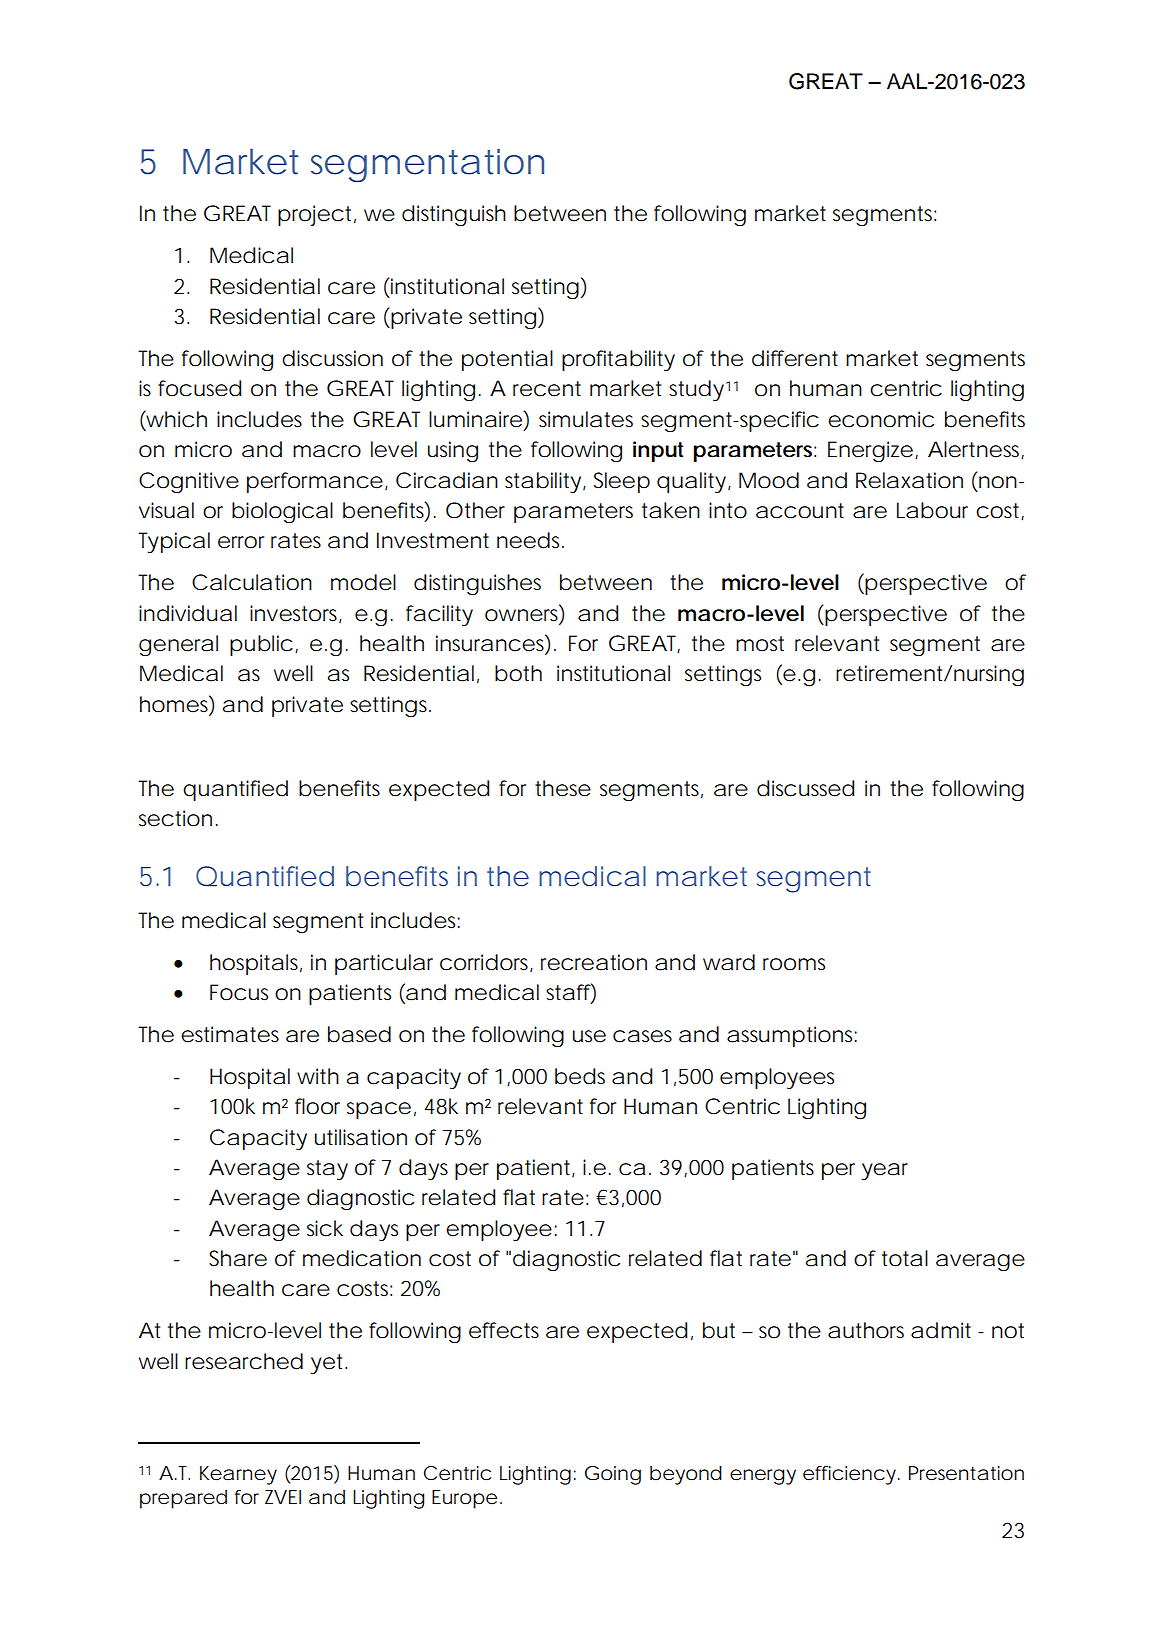  I want to click on section, so click(175, 818).
